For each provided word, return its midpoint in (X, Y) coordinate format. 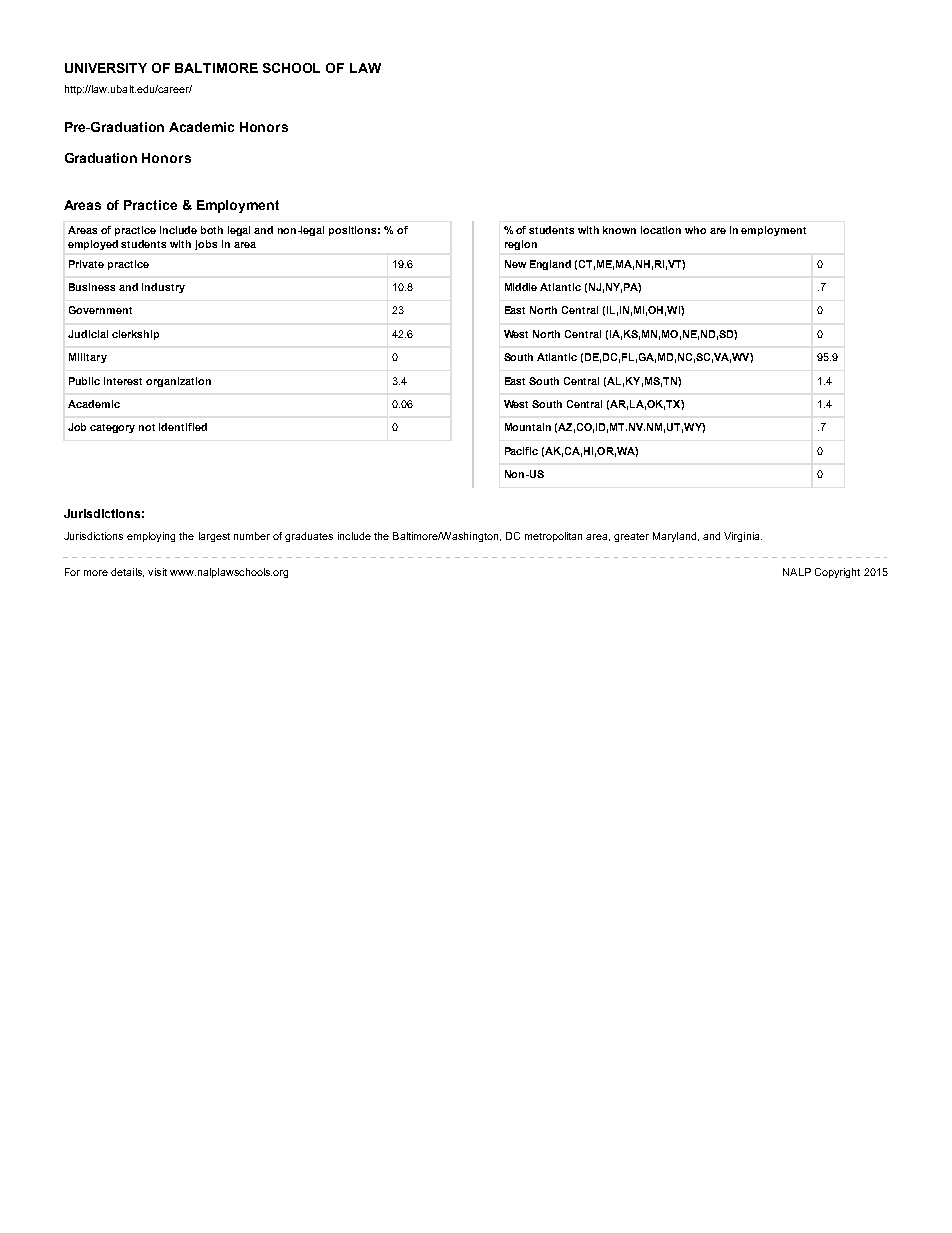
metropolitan (553, 537)
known (619, 230)
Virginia (743, 537)
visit (157, 572)
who (695, 230)
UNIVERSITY (106, 68)
